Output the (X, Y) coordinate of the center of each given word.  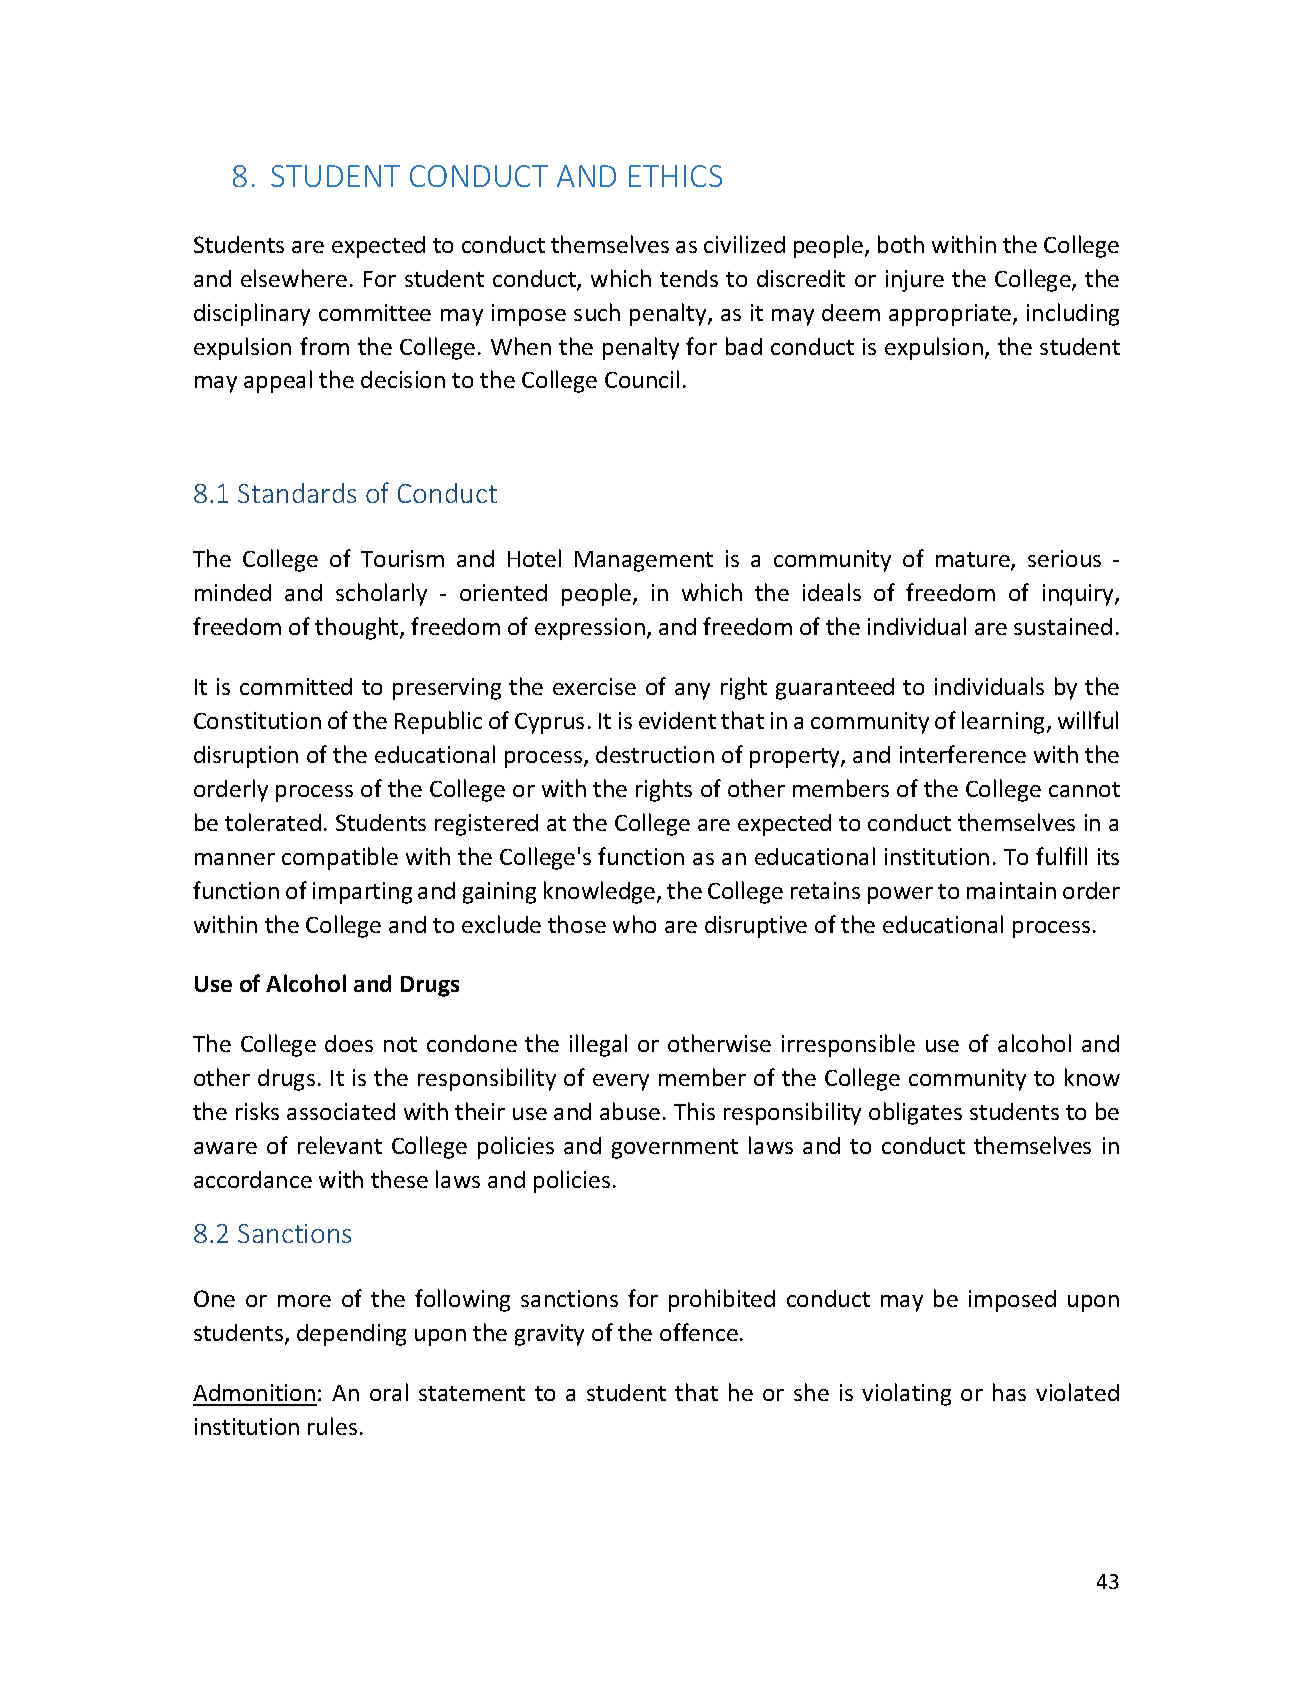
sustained (1063, 626)
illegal (598, 1045)
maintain (1011, 890)
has (1009, 1392)
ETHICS (675, 176)
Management (644, 561)
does (349, 1043)
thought (358, 628)
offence (699, 1332)
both (901, 244)
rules (332, 1426)
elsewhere (294, 278)
